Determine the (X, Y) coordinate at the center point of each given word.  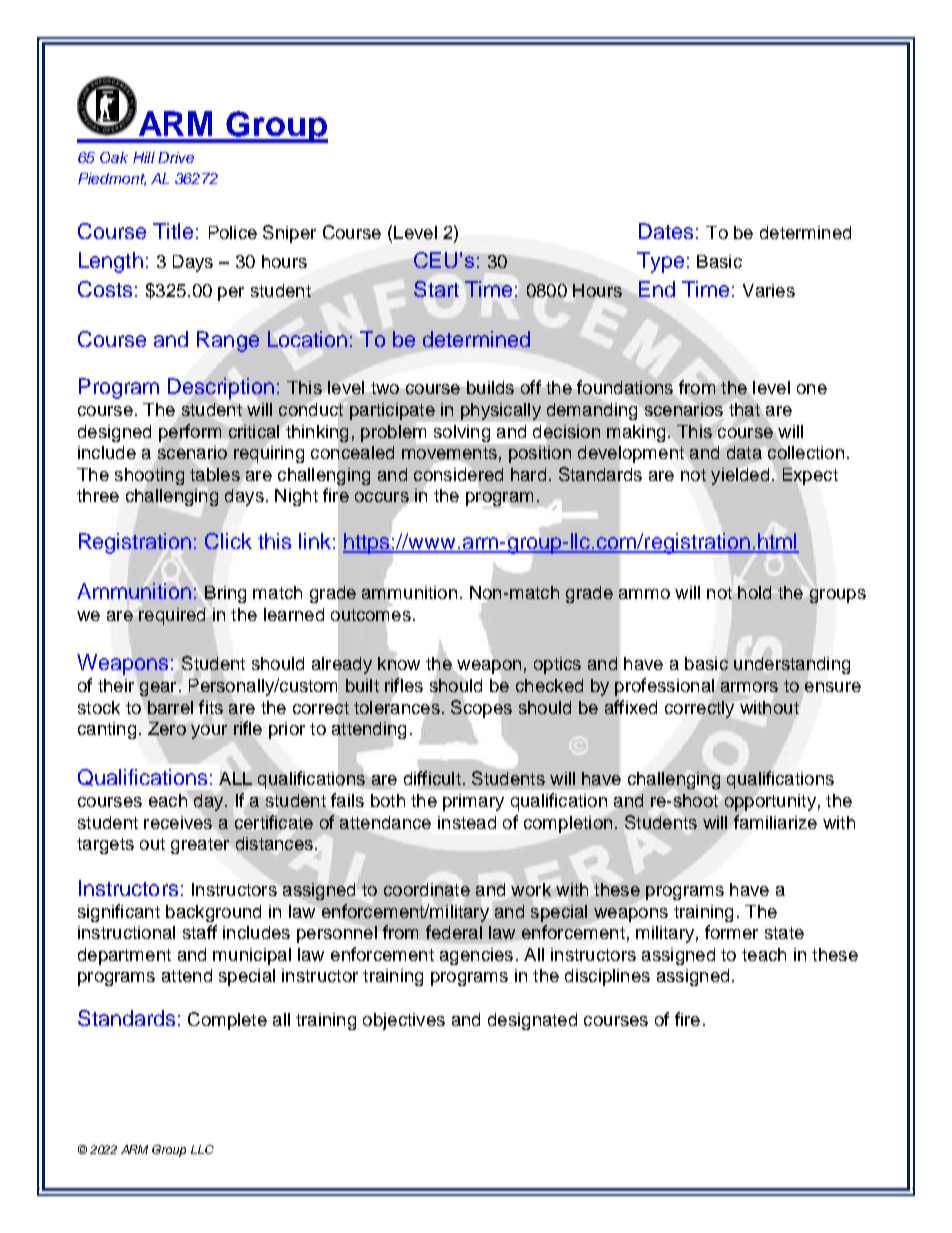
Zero (167, 728)
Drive (176, 157)
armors (749, 687)
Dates (666, 231)
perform (190, 433)
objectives (404, 1021)
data (744, 452)
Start (436, 289)
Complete (227, 1021)
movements (449, 454)
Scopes (481, 709)
